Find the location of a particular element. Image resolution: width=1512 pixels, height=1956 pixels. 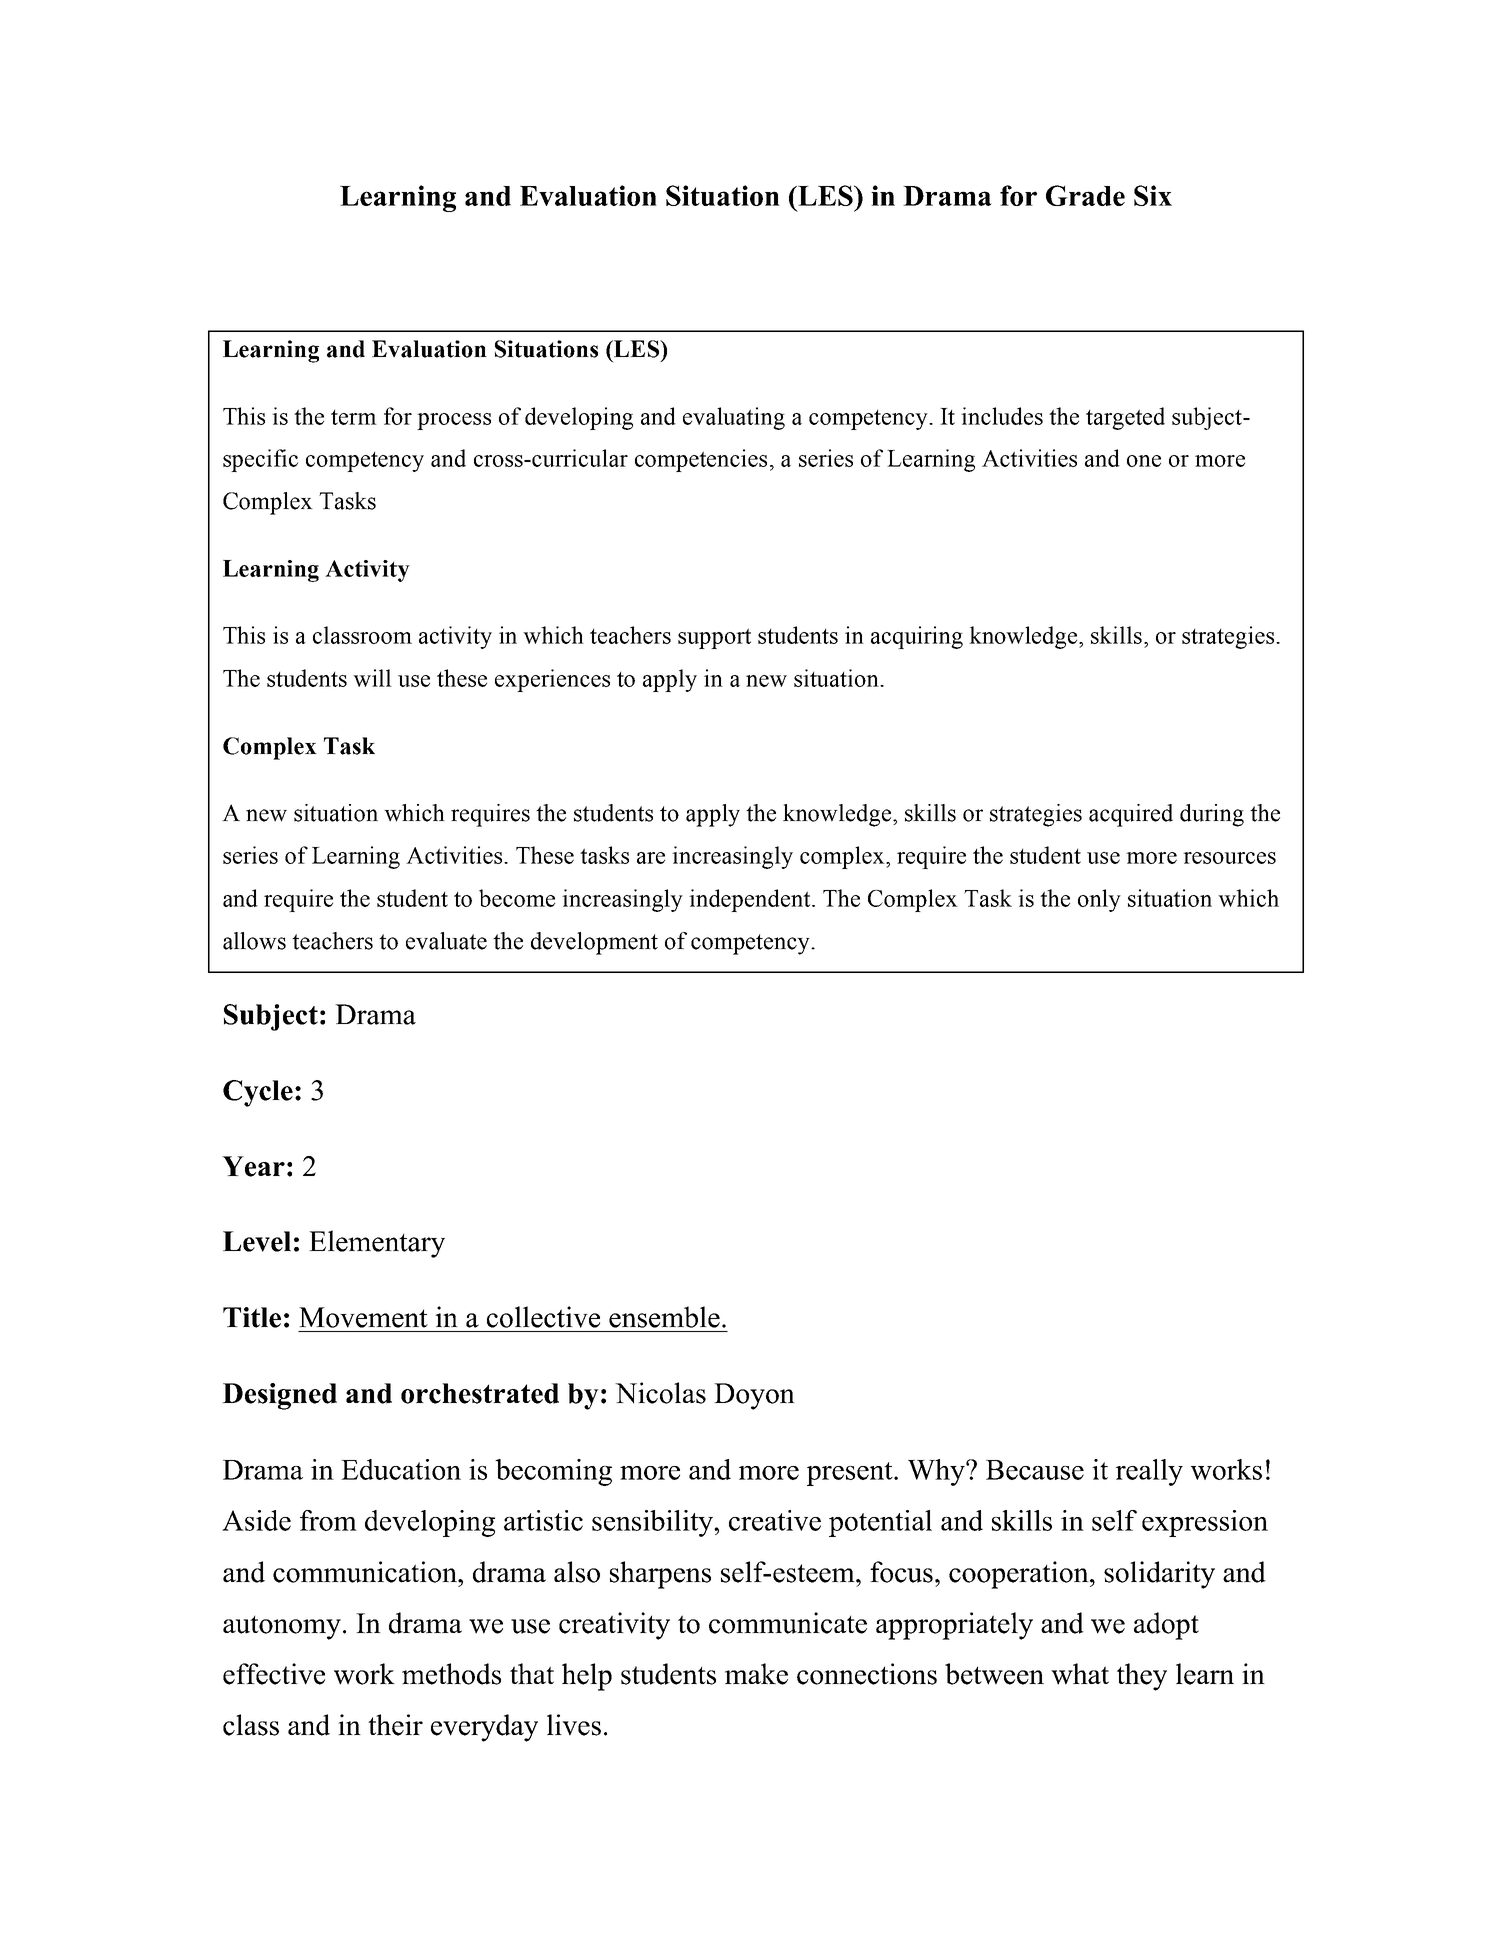

independent is located at coordinates (751, 900).
